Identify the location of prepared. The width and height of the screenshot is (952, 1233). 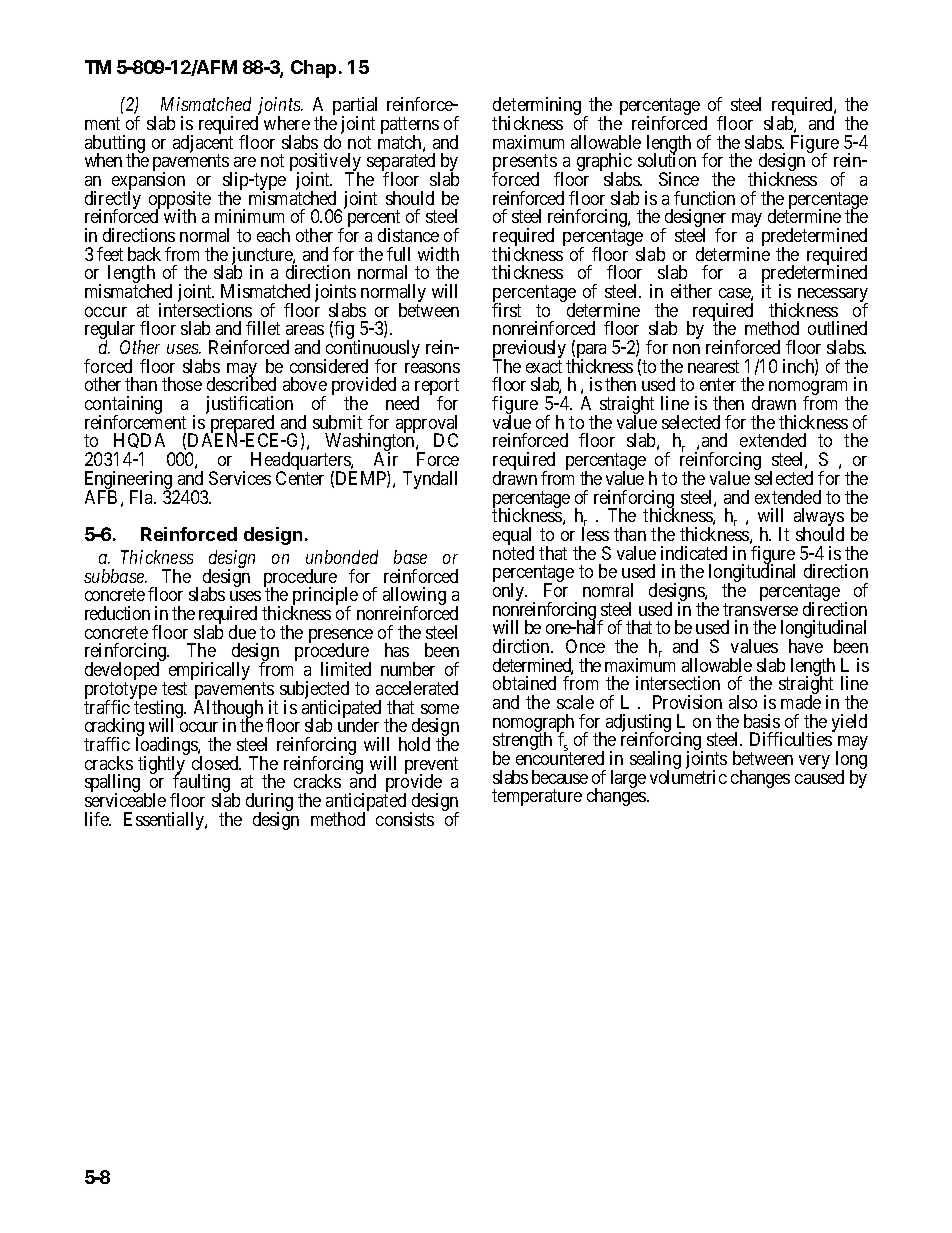
(244, 425).
